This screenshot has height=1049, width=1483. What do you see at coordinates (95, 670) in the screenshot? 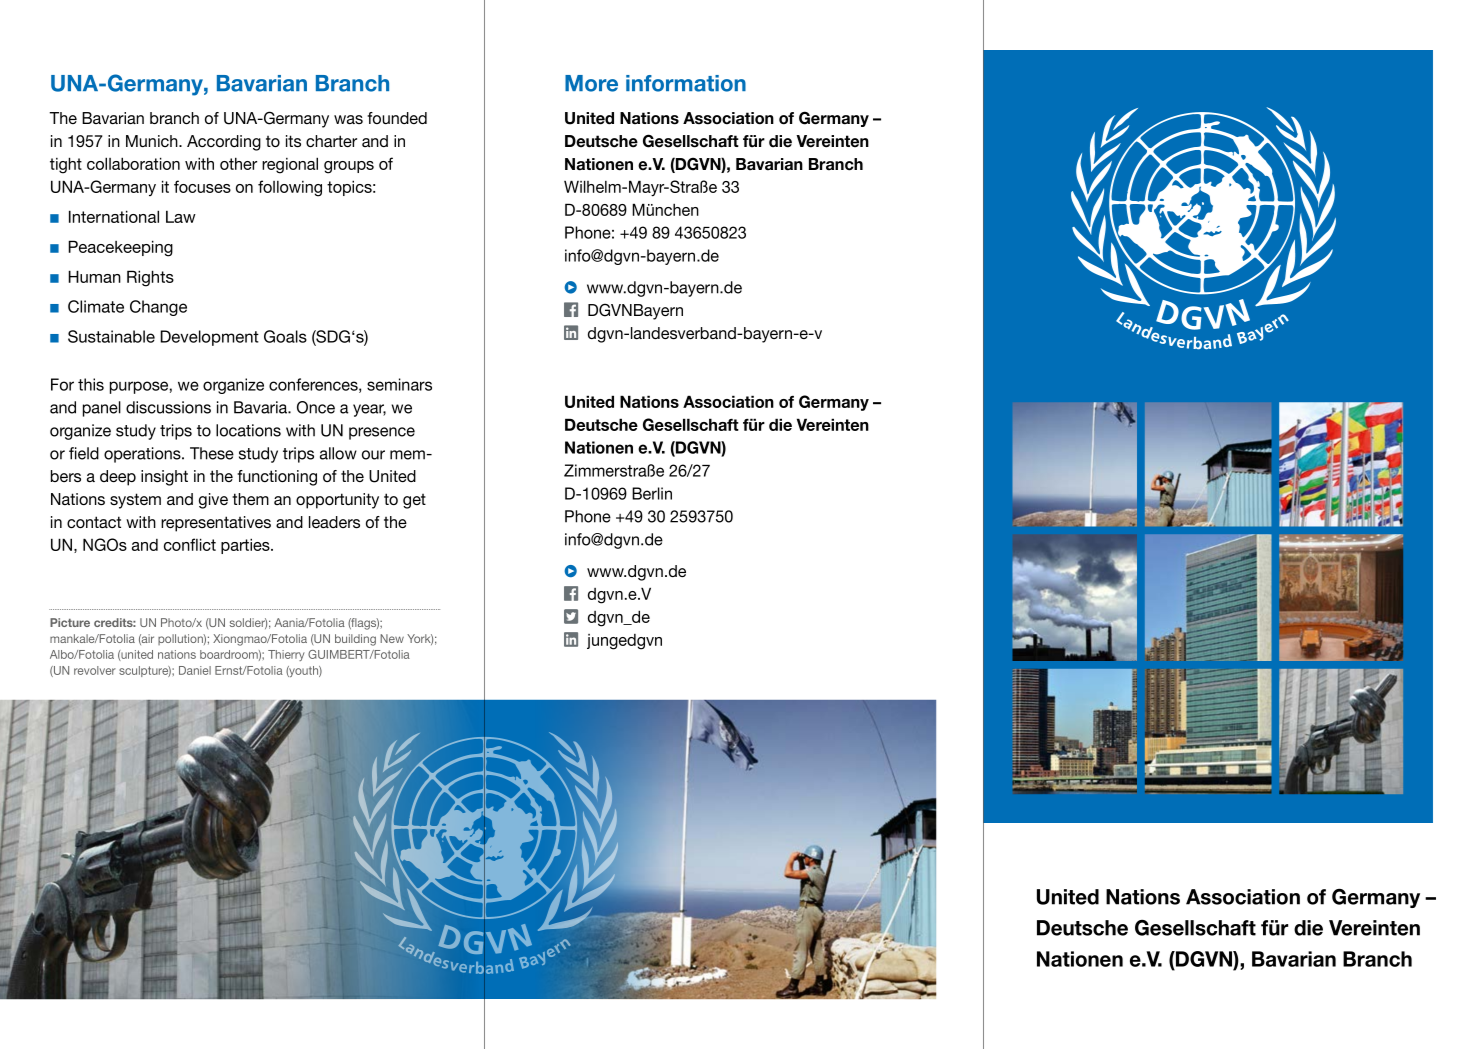
I see `revolver` at bounding box center [95, 670].
